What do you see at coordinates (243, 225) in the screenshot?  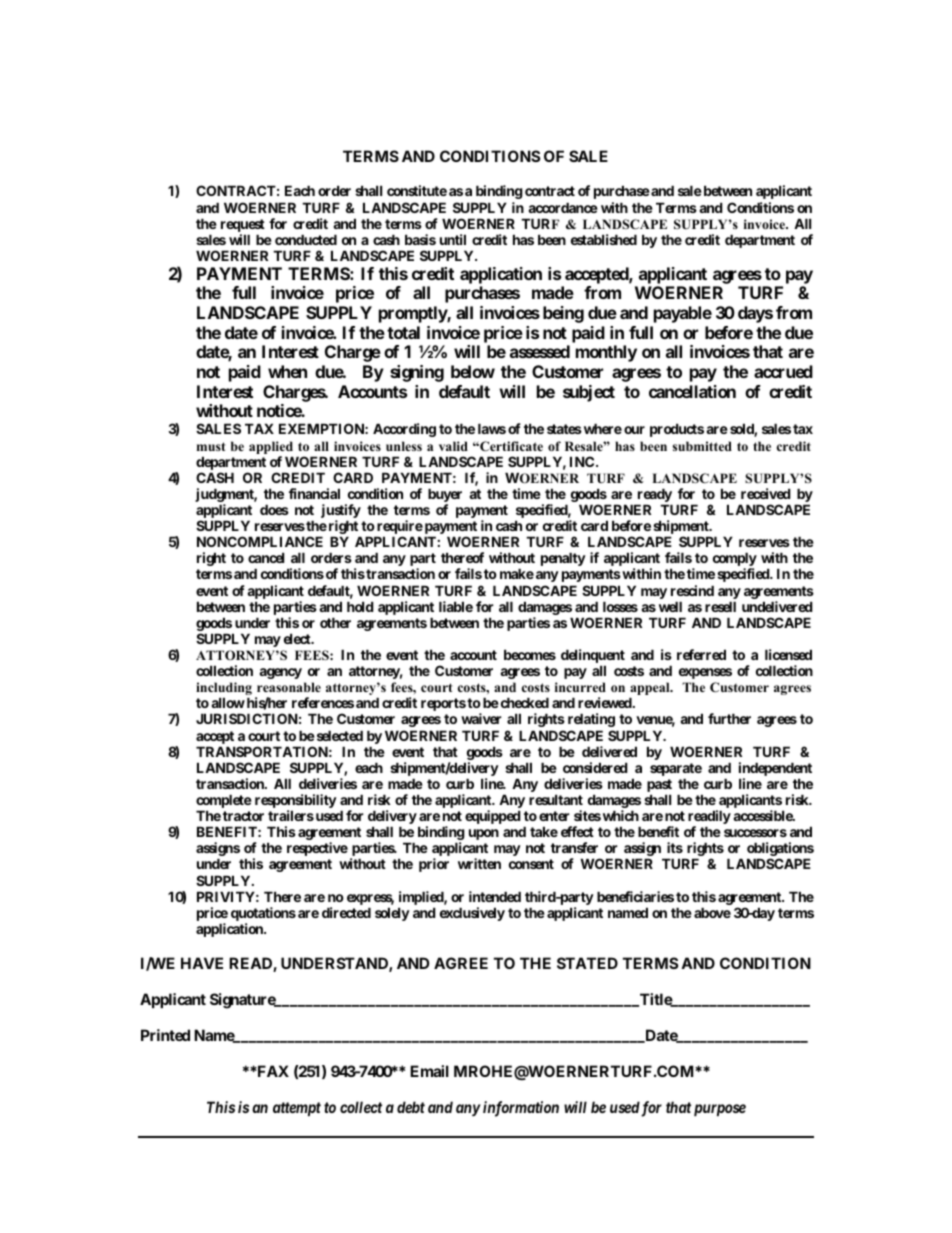 I see `request` at bounding box center [243, 225].
